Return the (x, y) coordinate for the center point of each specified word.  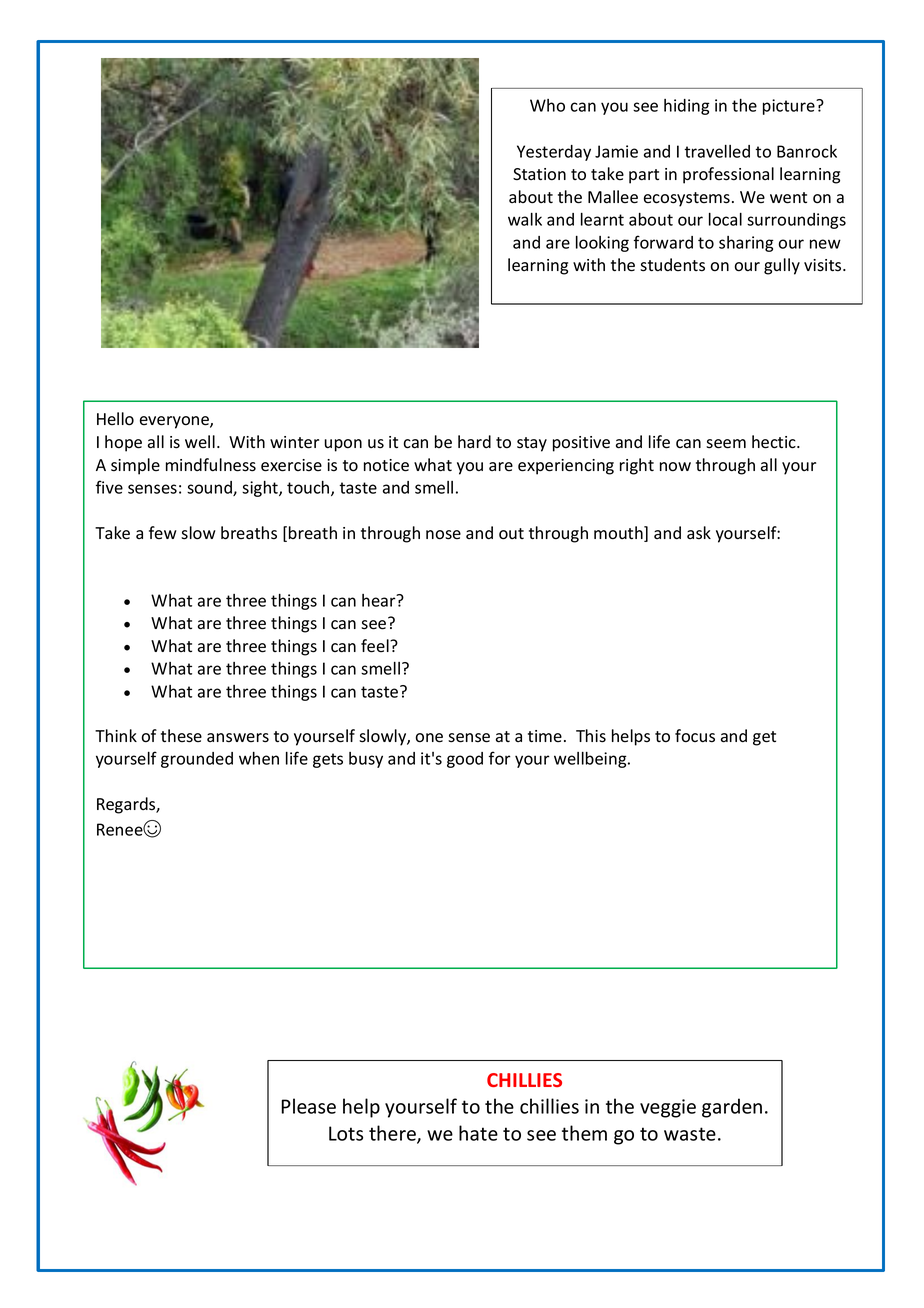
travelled (717, 151)
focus (695, 736)
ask (699, 533)
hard (474, 441)
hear (380, 600)
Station (539, 174)
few (163, 532)
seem (726, 444)
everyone (175, 422)
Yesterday (554, 153)
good (465, 760)
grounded (197, 760)
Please (308, 1106)
